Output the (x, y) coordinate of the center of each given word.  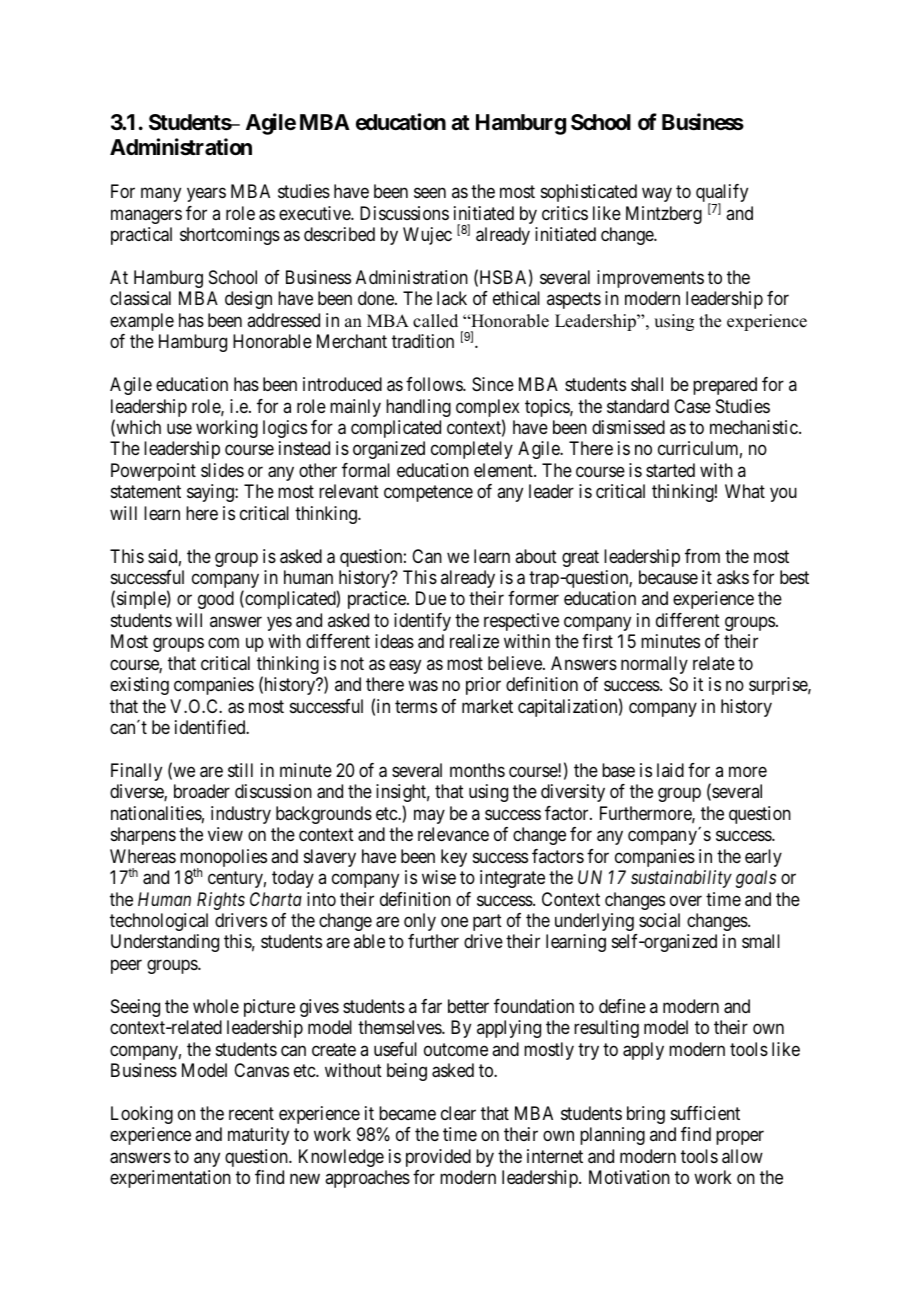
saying (211, 493)
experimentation (170, 1179)
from (702, 556)
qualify (722, 194)
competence (428, 494)
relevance (453, 834)
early (763, 858)
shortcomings (230, 236)
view (225, 834)
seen (430, 193)
